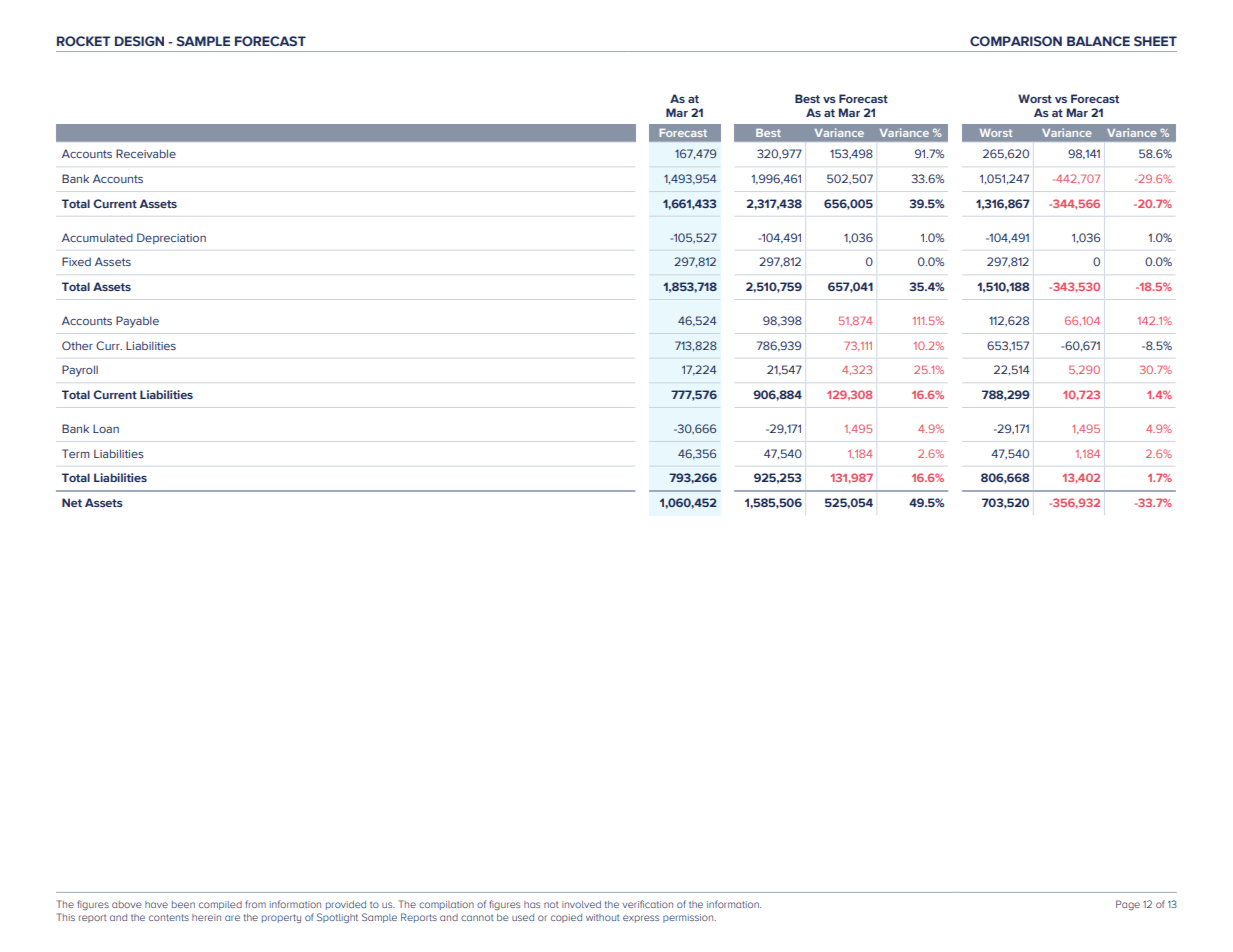 This page has height=952, width=1233. I want to click on Page, so click(1128, 905).
